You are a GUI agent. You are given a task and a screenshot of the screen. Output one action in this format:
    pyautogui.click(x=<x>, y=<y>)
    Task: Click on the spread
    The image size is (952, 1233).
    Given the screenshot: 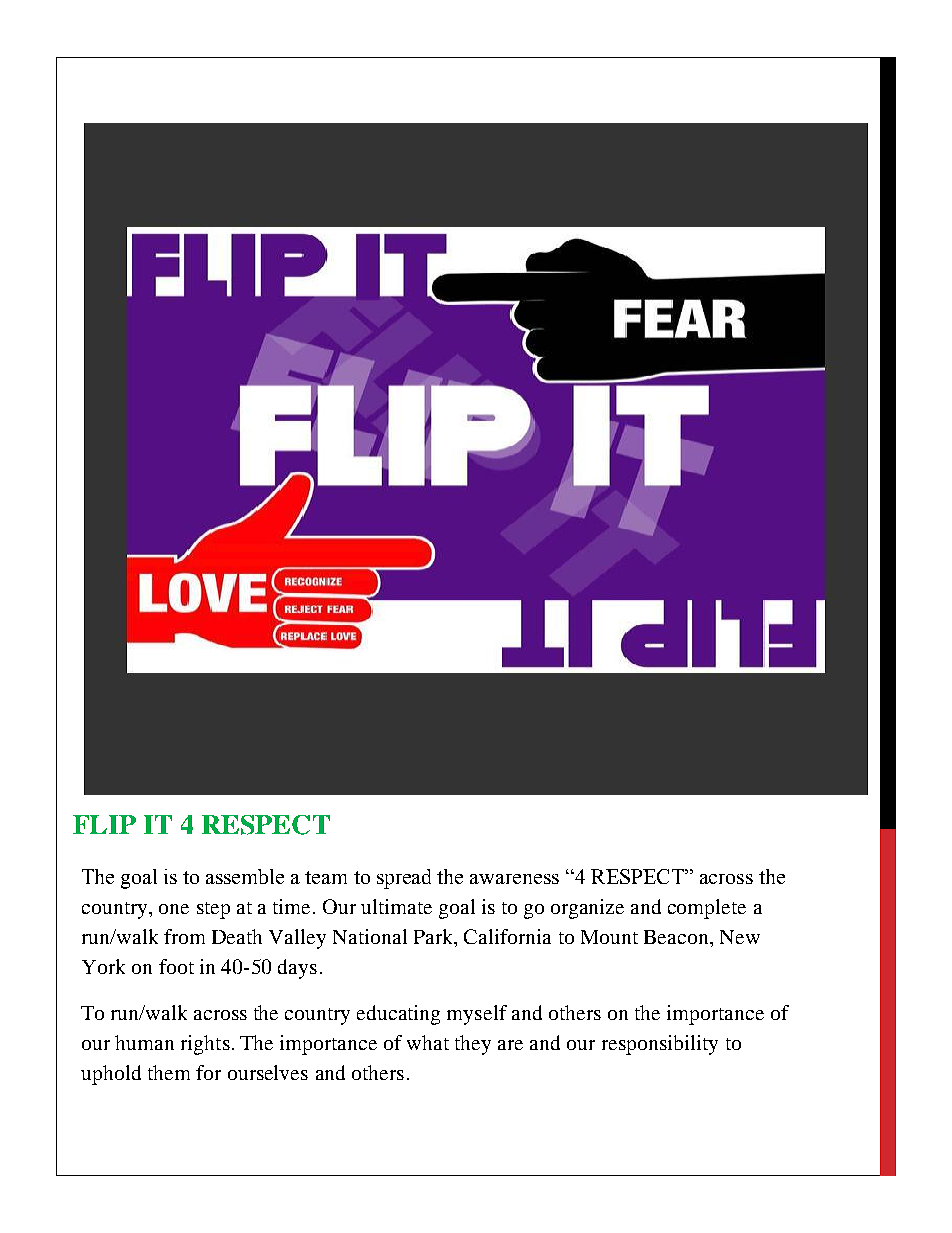 What is the action you would take?
    pyautogui.click(x=404, y=879)
